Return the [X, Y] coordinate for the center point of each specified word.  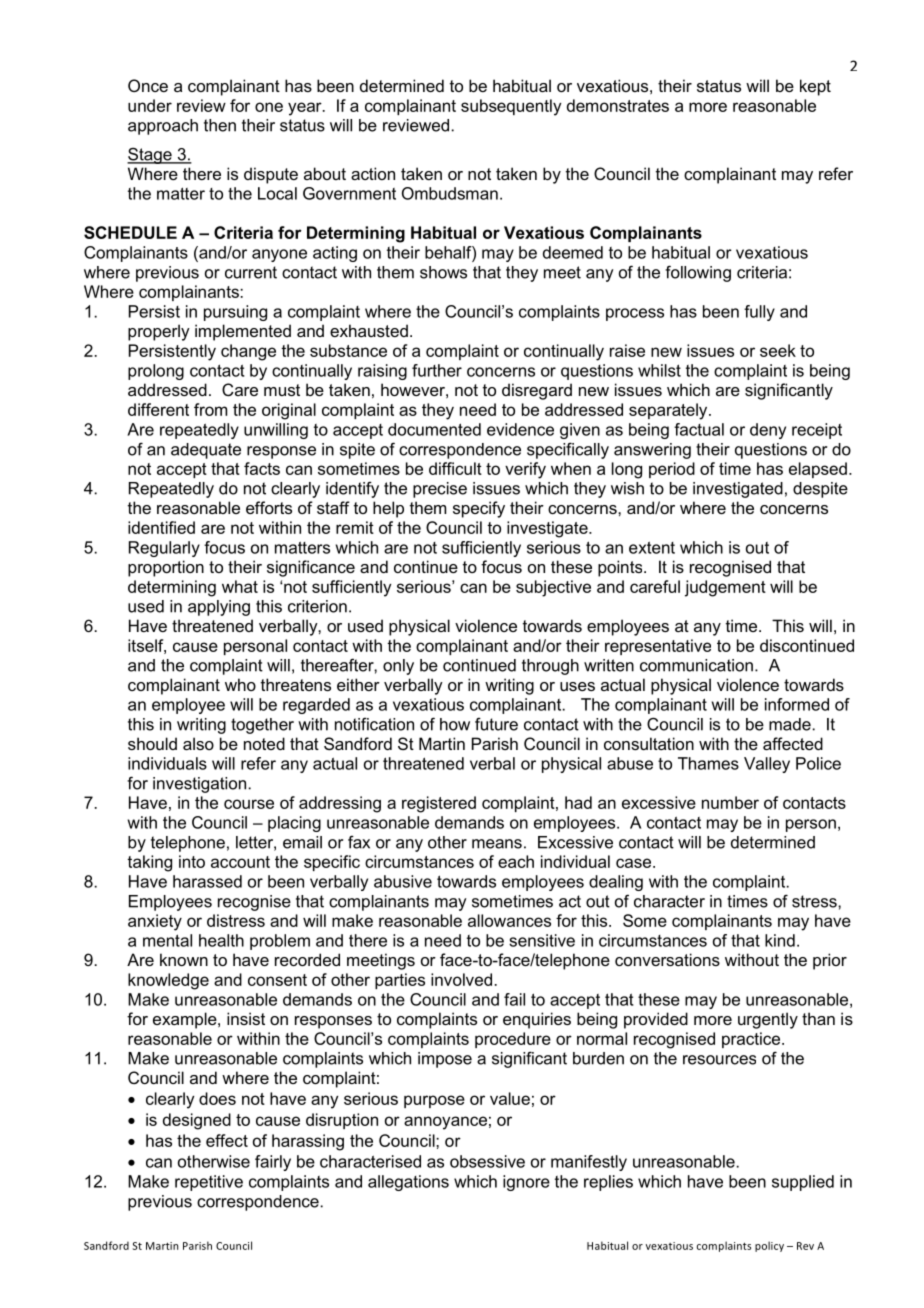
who [240, 684]
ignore [526, 1183]
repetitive [209, 1183]
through [550, 667]
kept [815, 87]
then [220, 125]
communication [696, 665]
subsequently [511, 107]
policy [769, 1246]
